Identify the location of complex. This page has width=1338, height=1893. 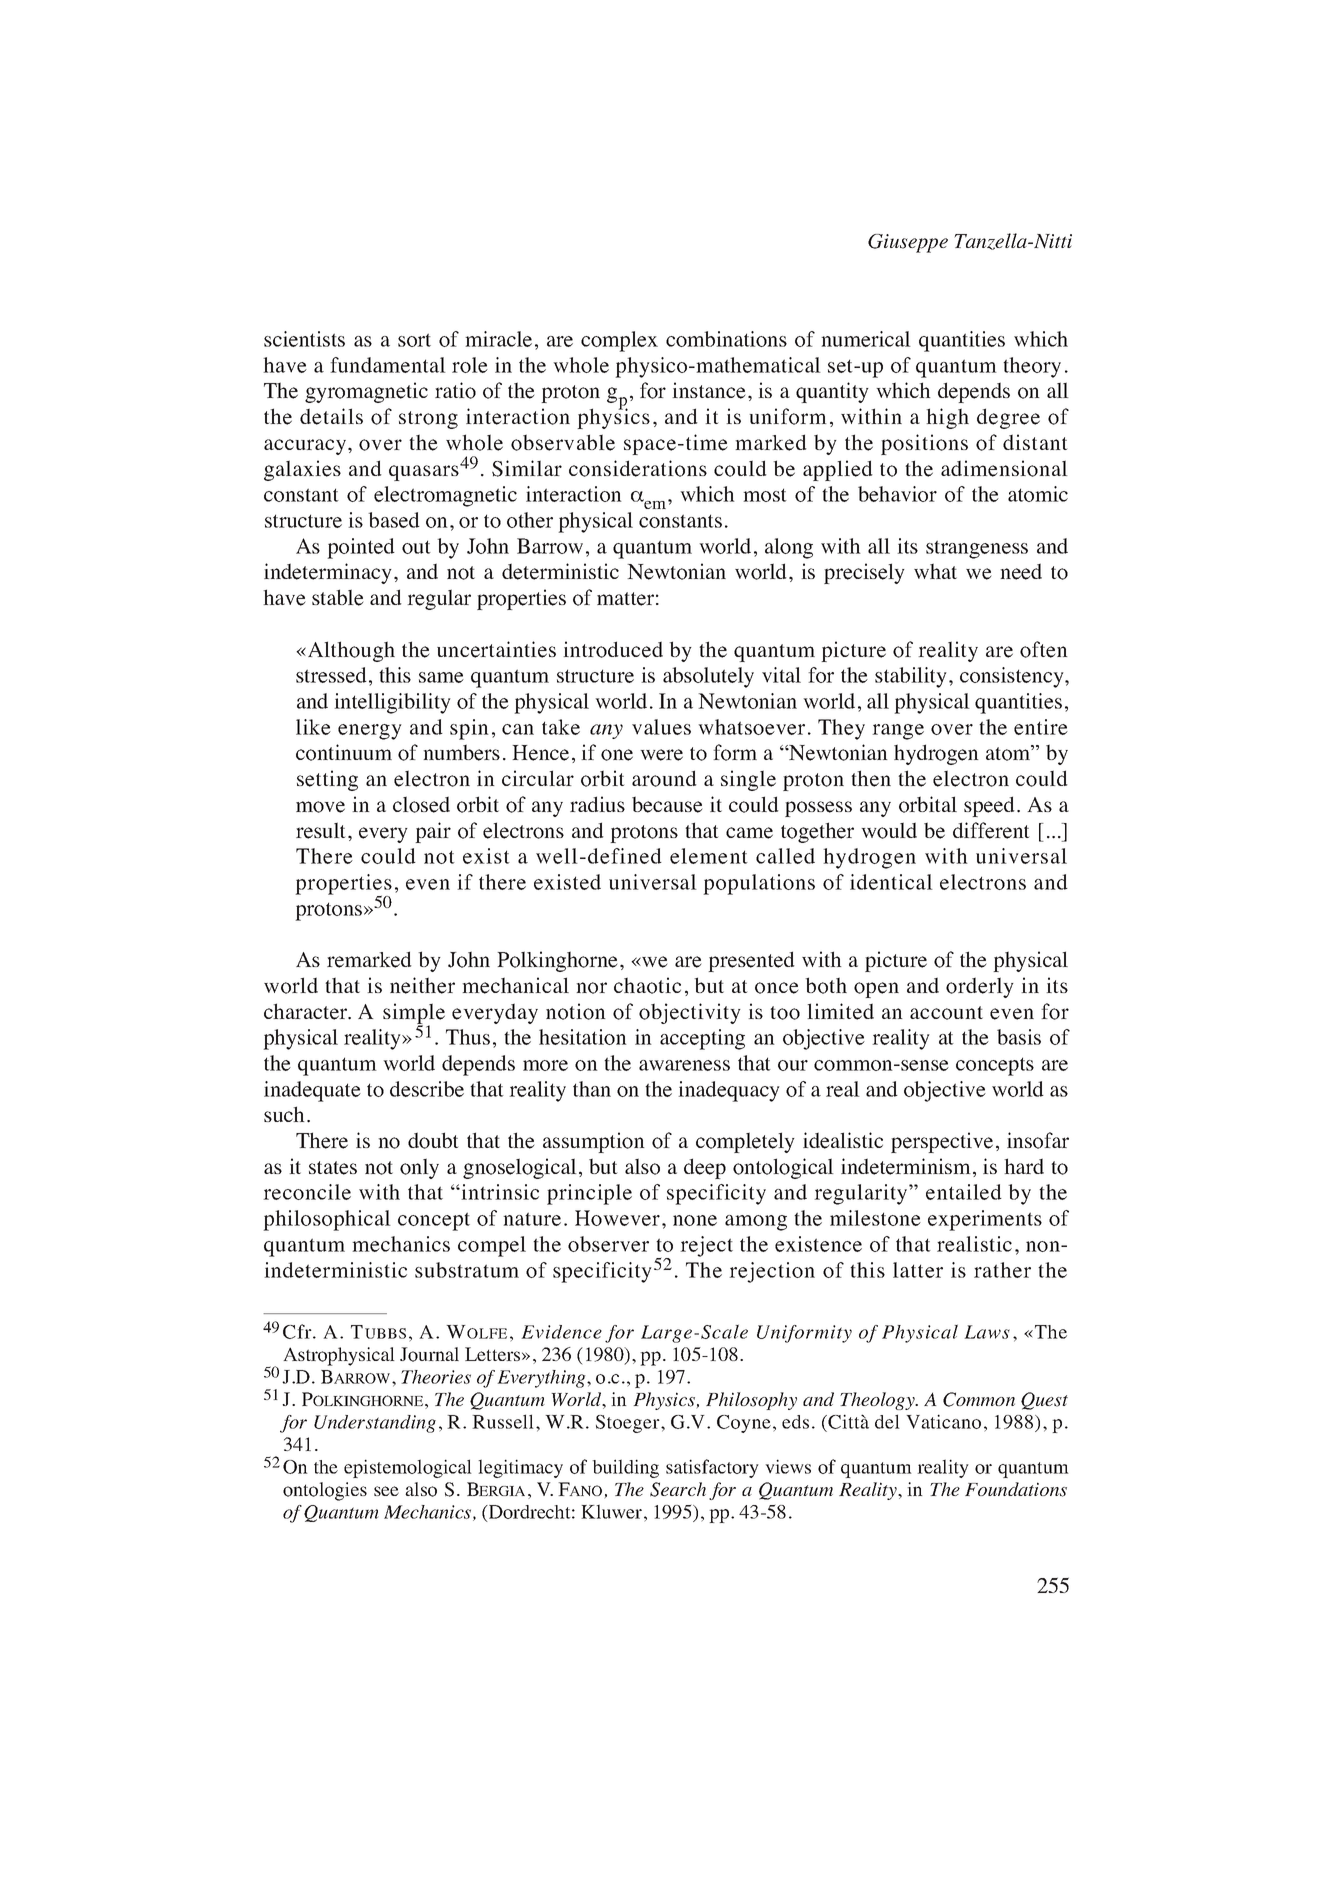
(619, 341).
